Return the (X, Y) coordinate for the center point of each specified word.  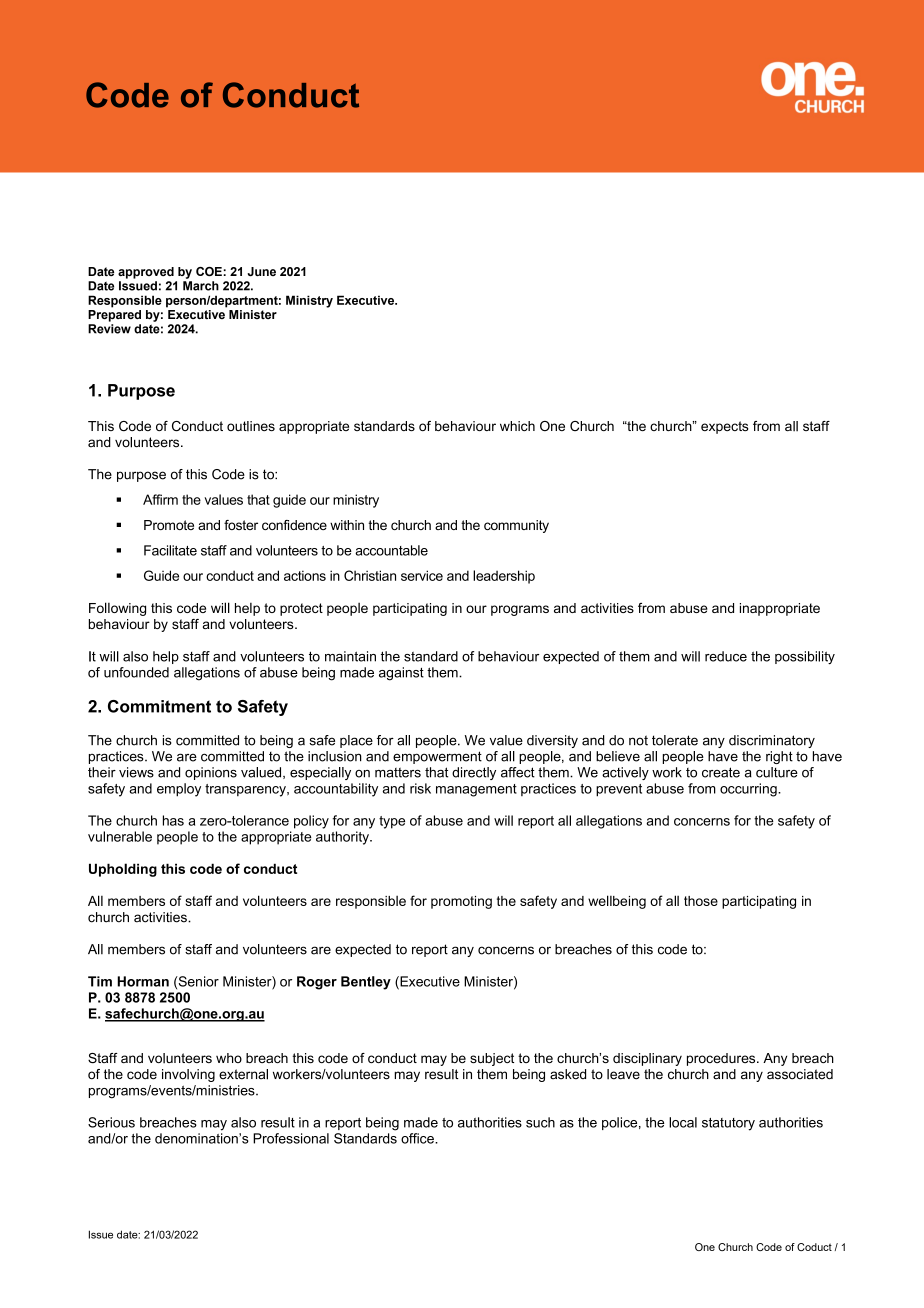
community (516, 526)
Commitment (159, 706)
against (401, 674)
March (201, 286)
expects (725, 427)
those (701, 901)
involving (188, 1075)
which (517, 426)
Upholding (123, 870)
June (261, 271)
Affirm (160, 499)
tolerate (675, 740)
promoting (461, 902)
